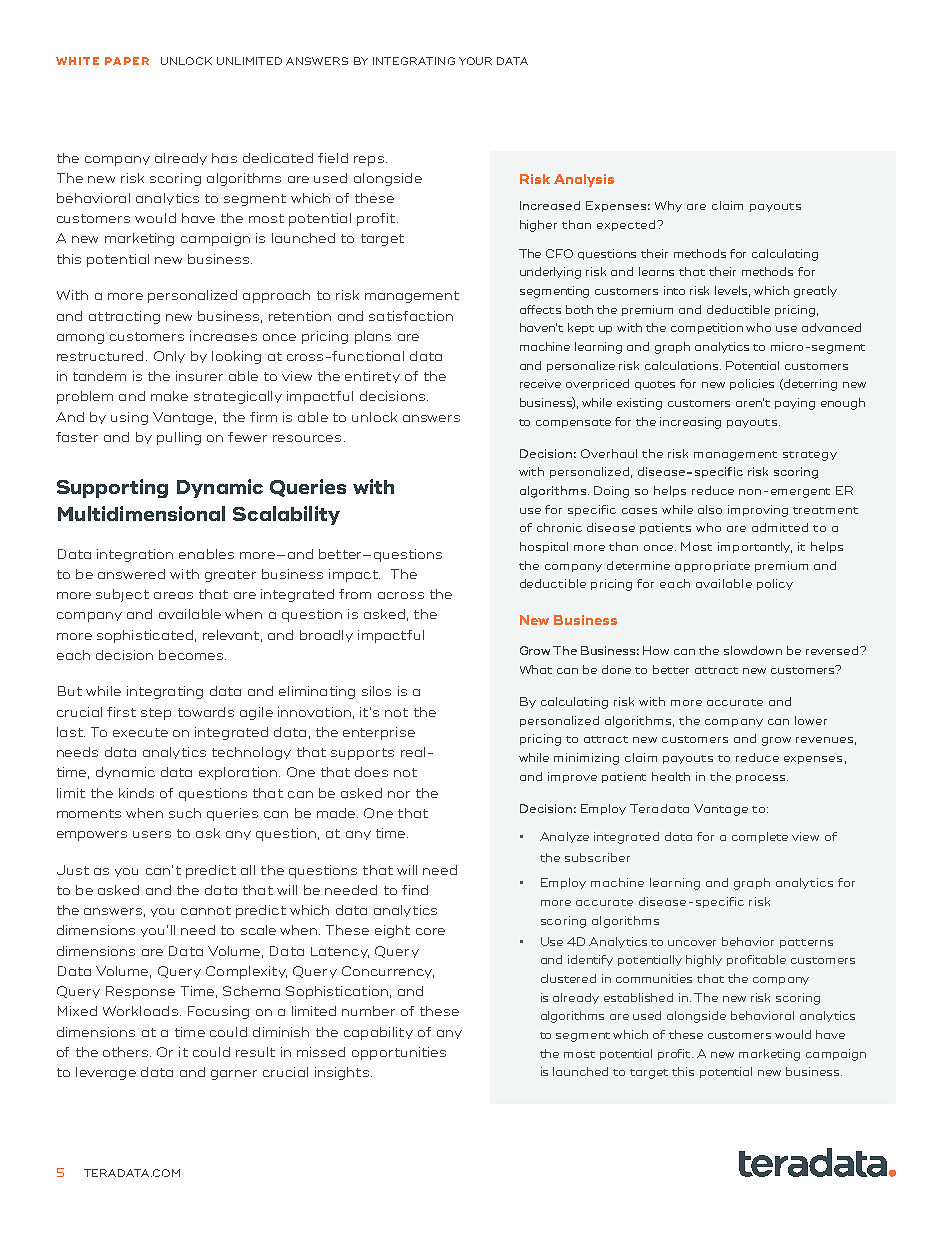 The image size is (952, 1233). What do you see at coordinates (125, 1052) in the screenshot?
I see `others` at bounding box center [125, 1052].
